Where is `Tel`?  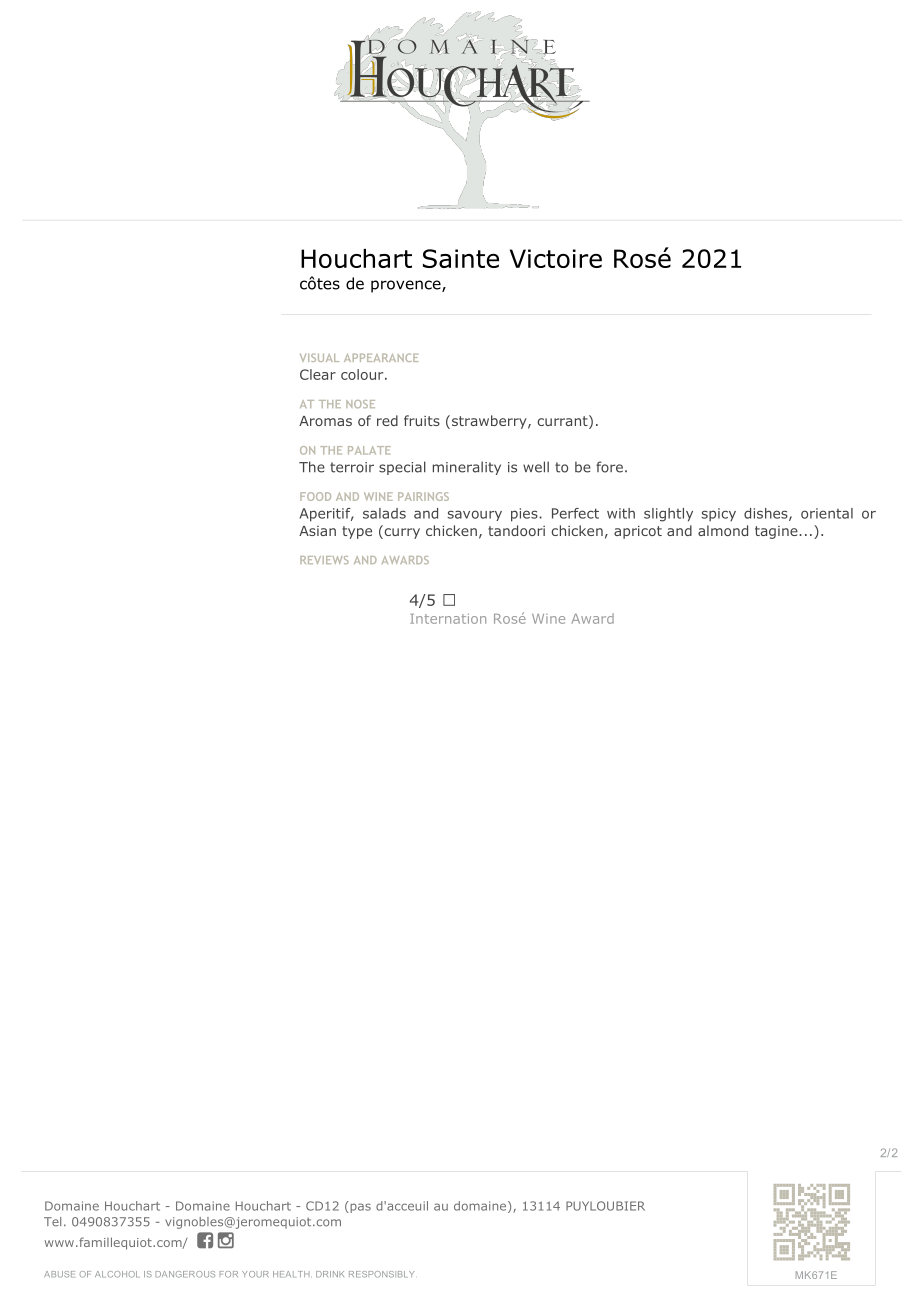
Tel is located at coordinates (52, 1222).
